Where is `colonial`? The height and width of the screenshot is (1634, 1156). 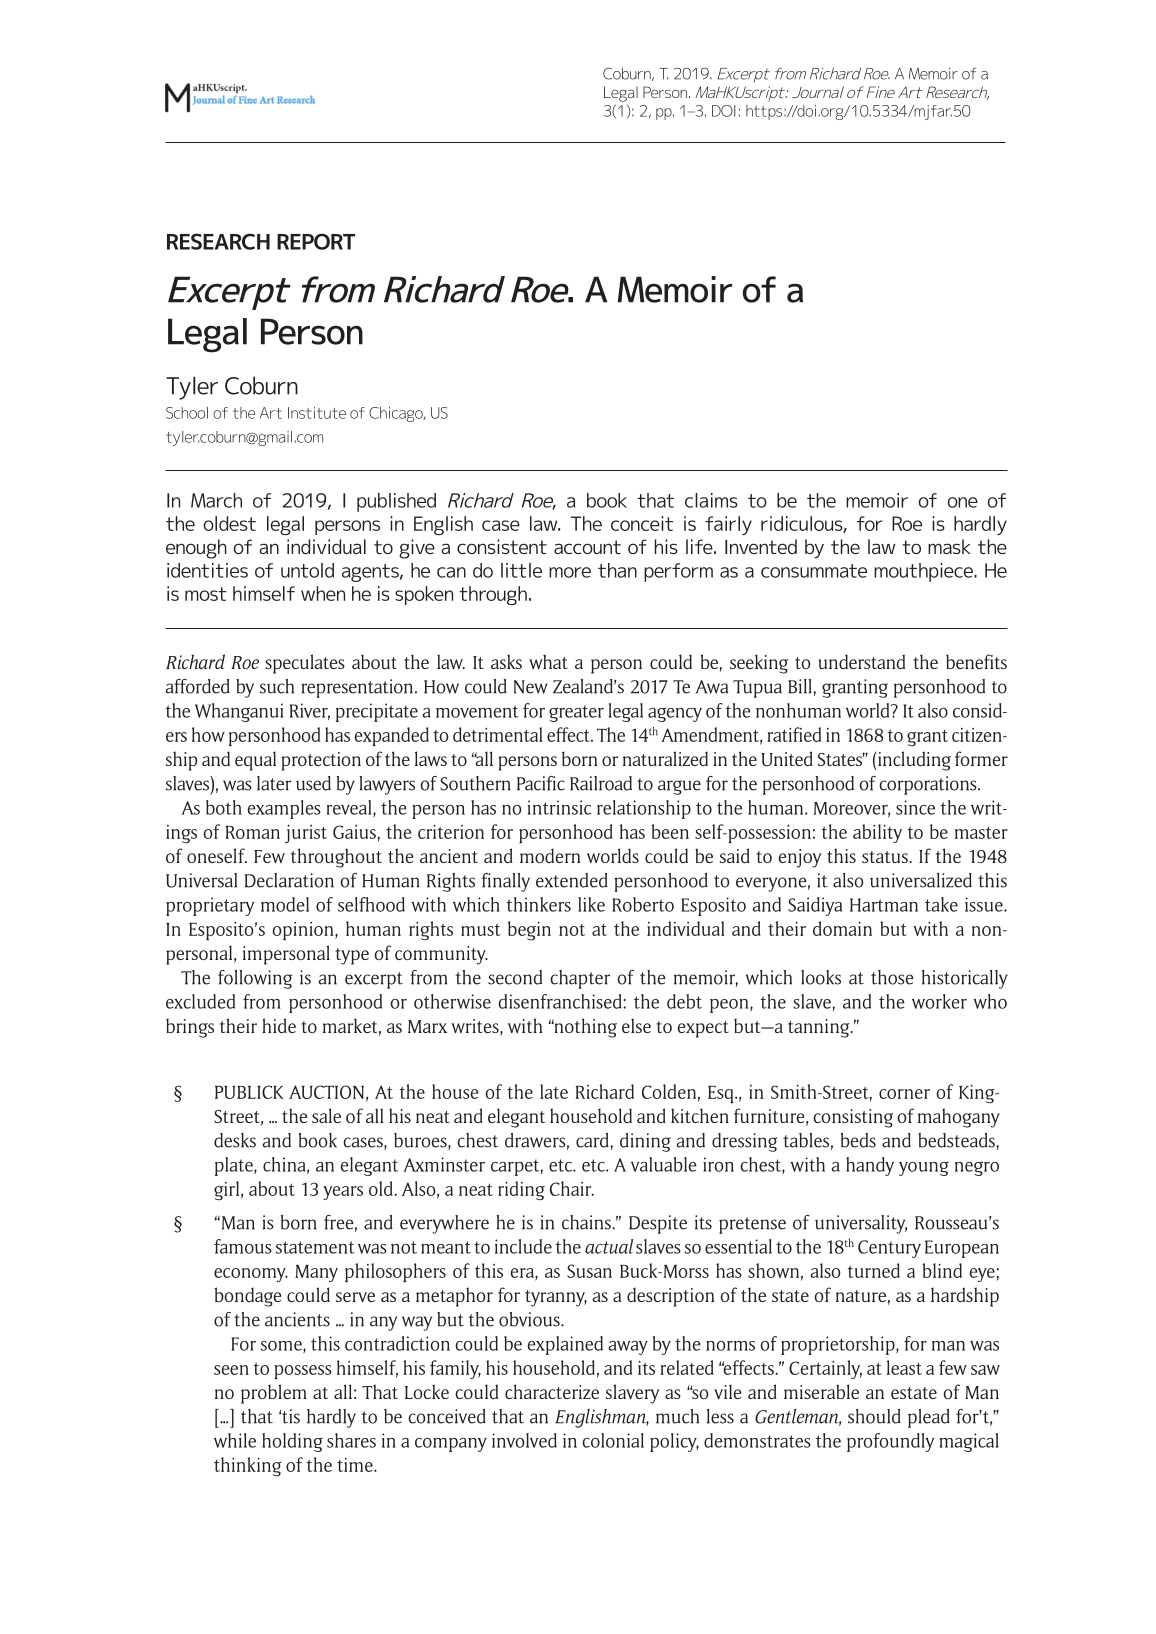 colonial is located at coordinates (613, 1440).
